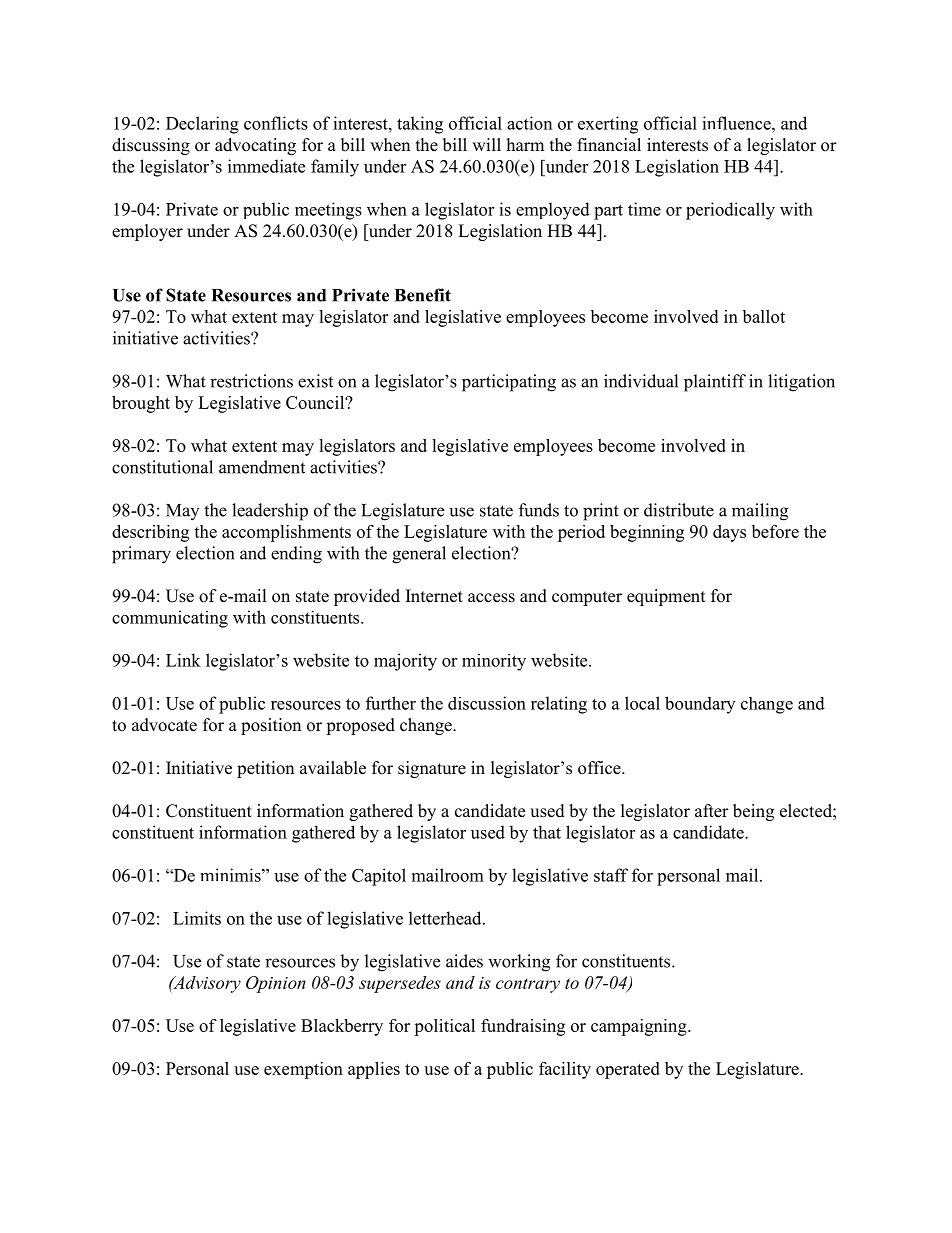 This document has height=1233, width=952. What do you see at coordinates (666, 597) in the document?
I see `equipment` at bounding box center [666, 597].
